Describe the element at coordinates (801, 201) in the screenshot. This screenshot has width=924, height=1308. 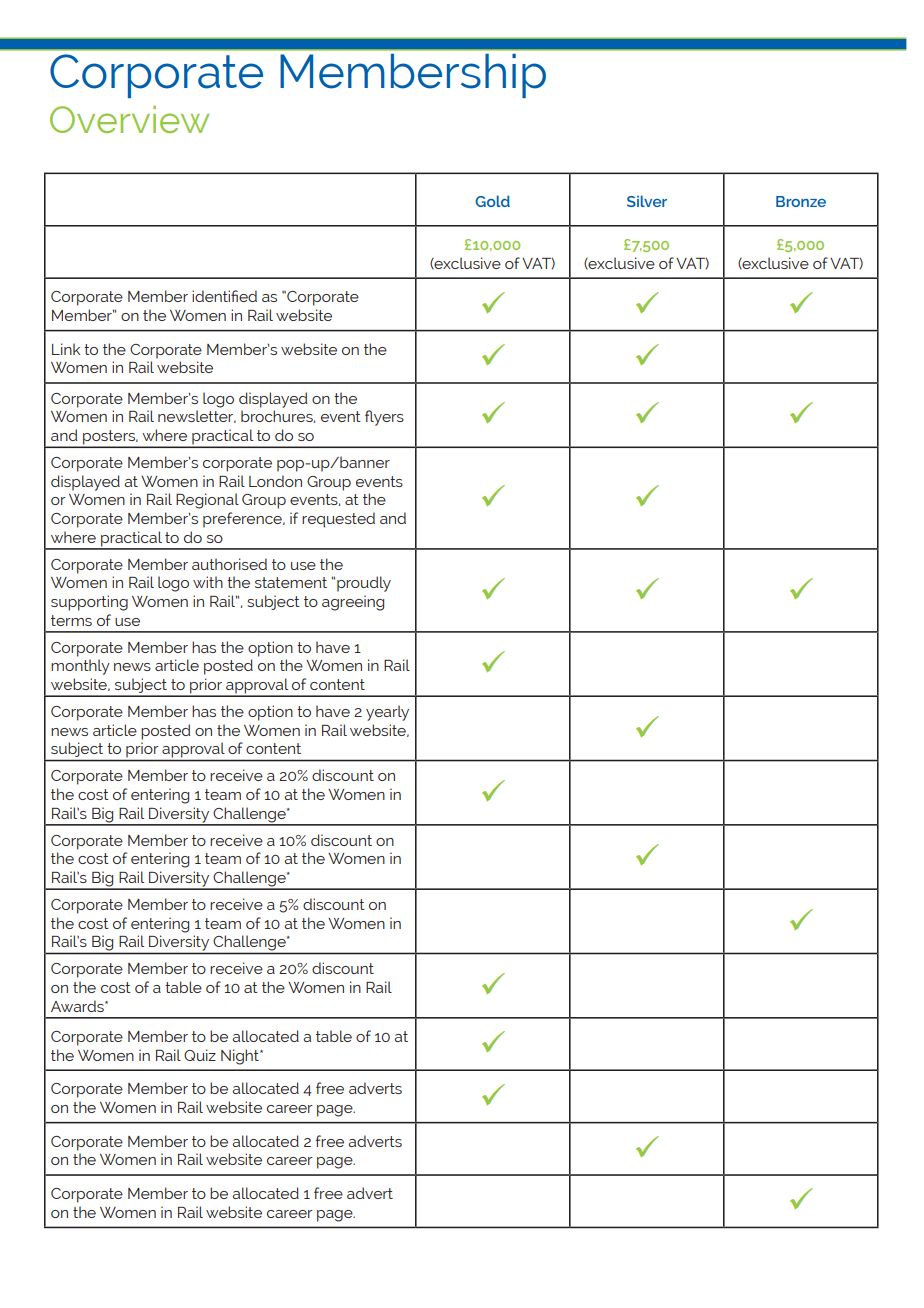
I see `Bronze` at that location.
